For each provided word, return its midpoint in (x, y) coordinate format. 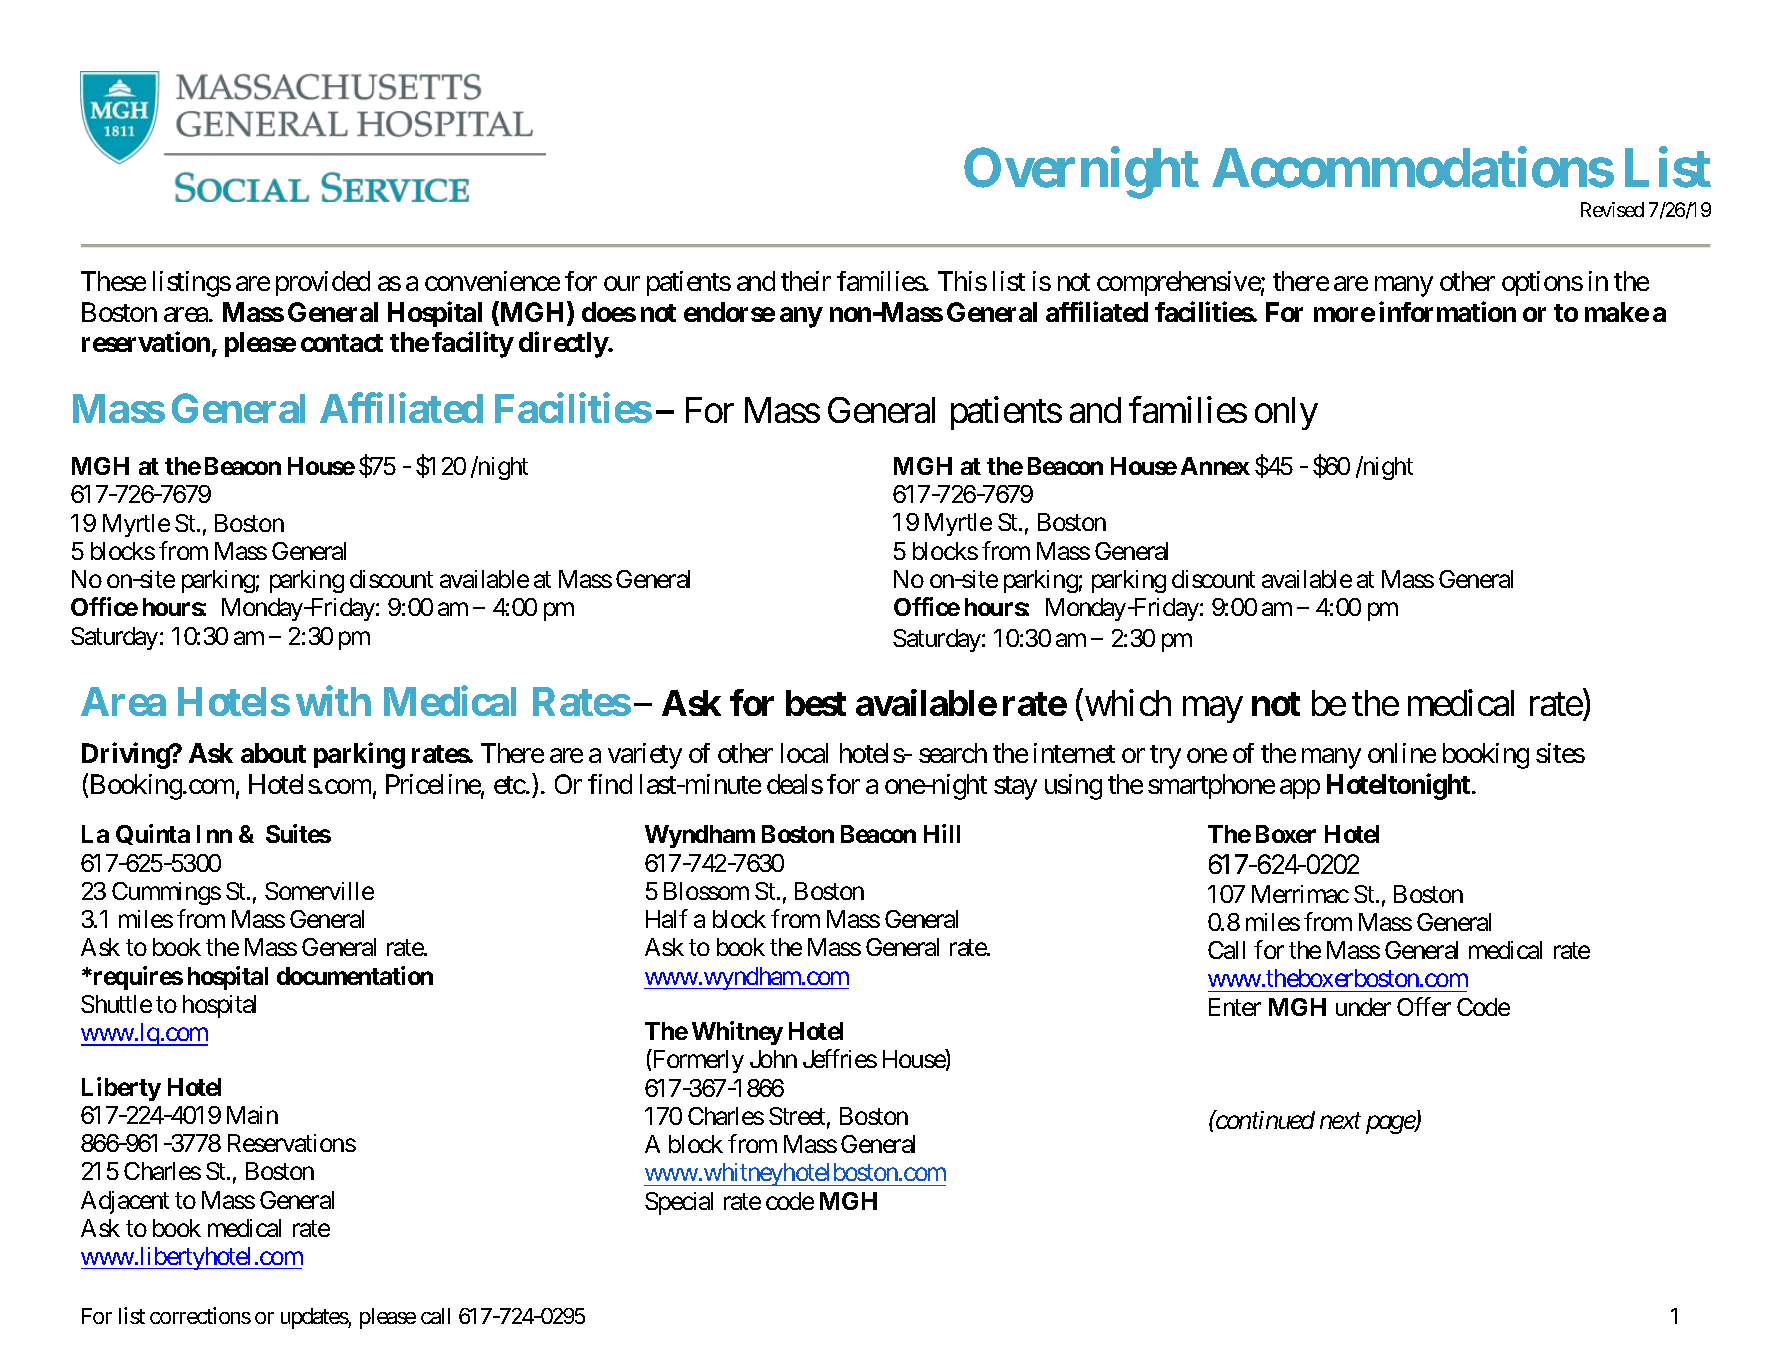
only (1286, 413)
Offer (1424, 1006)
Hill (942, 833)
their (806, 281)
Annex (1215, 466)
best (816, 703)
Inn (214, 834)
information (1447, 311)
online (1402, 753)
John (773, 1059)
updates (315, 1318)
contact (342, 343)
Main (252, 1115)
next (1340, 1121)
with (333, 701)
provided (323, 283)
